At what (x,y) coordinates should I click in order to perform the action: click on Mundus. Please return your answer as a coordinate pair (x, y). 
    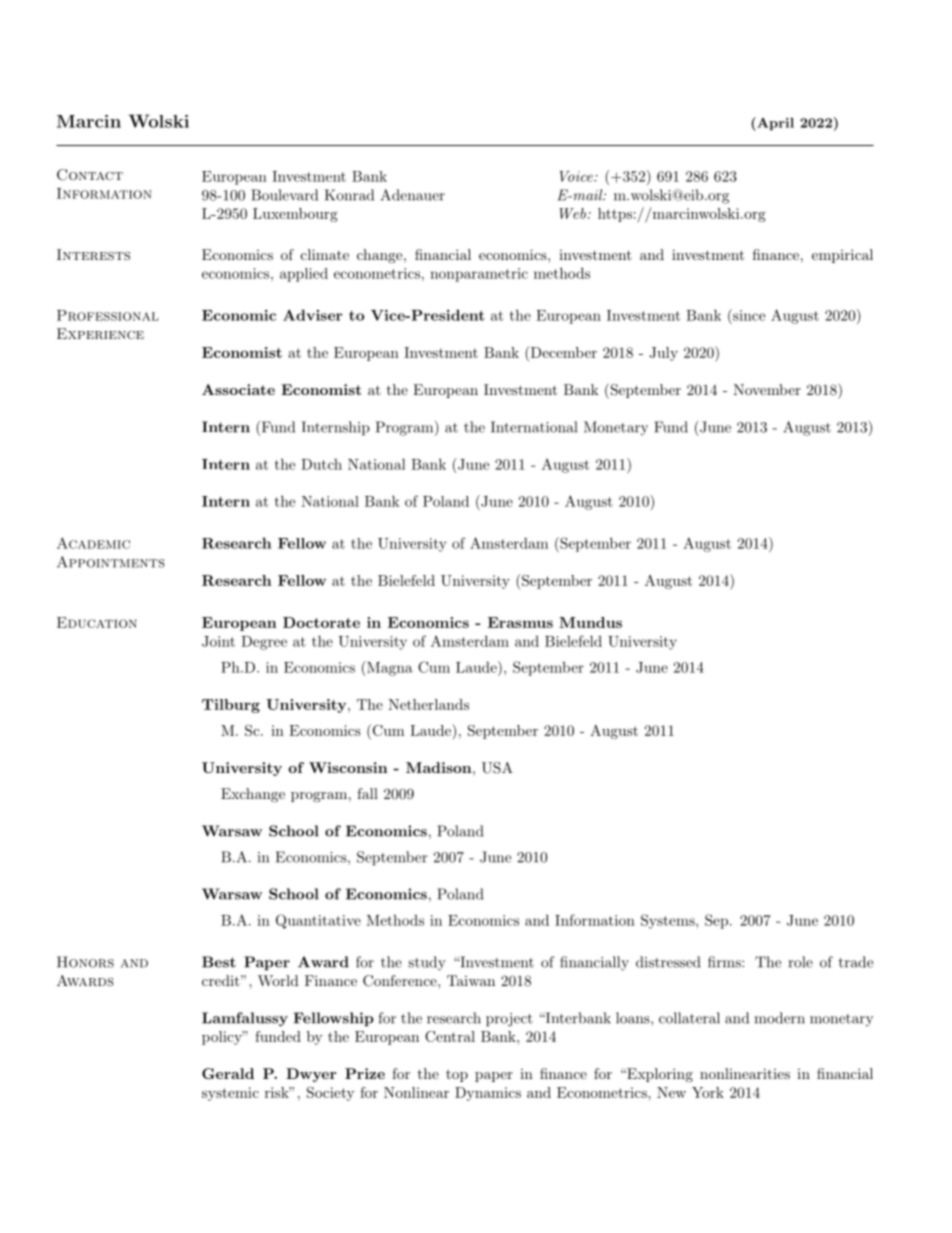
    Looking at the image, I should click on (590, 622).
